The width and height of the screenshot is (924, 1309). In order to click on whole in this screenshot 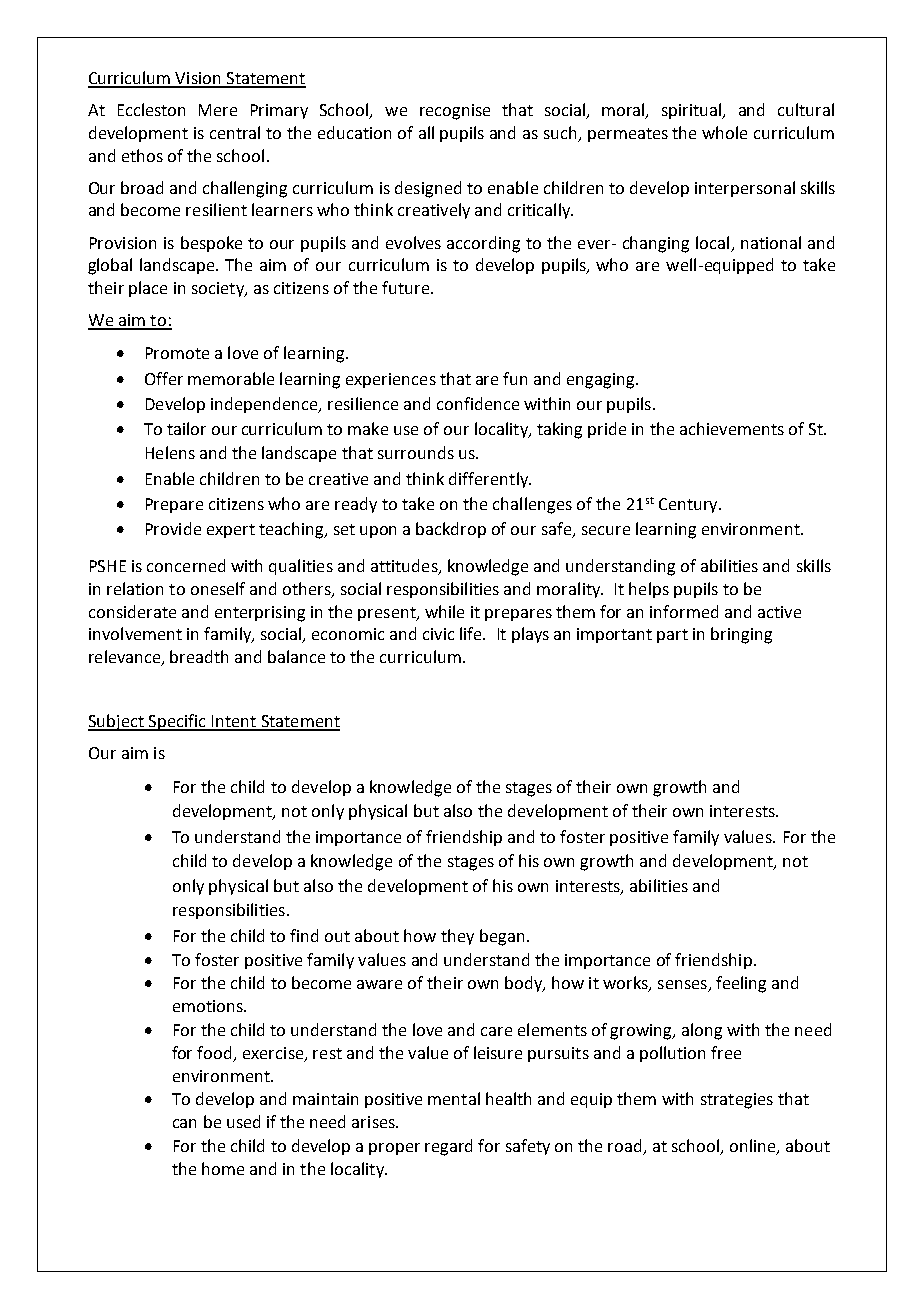, I will do `click(724, 132)`.
